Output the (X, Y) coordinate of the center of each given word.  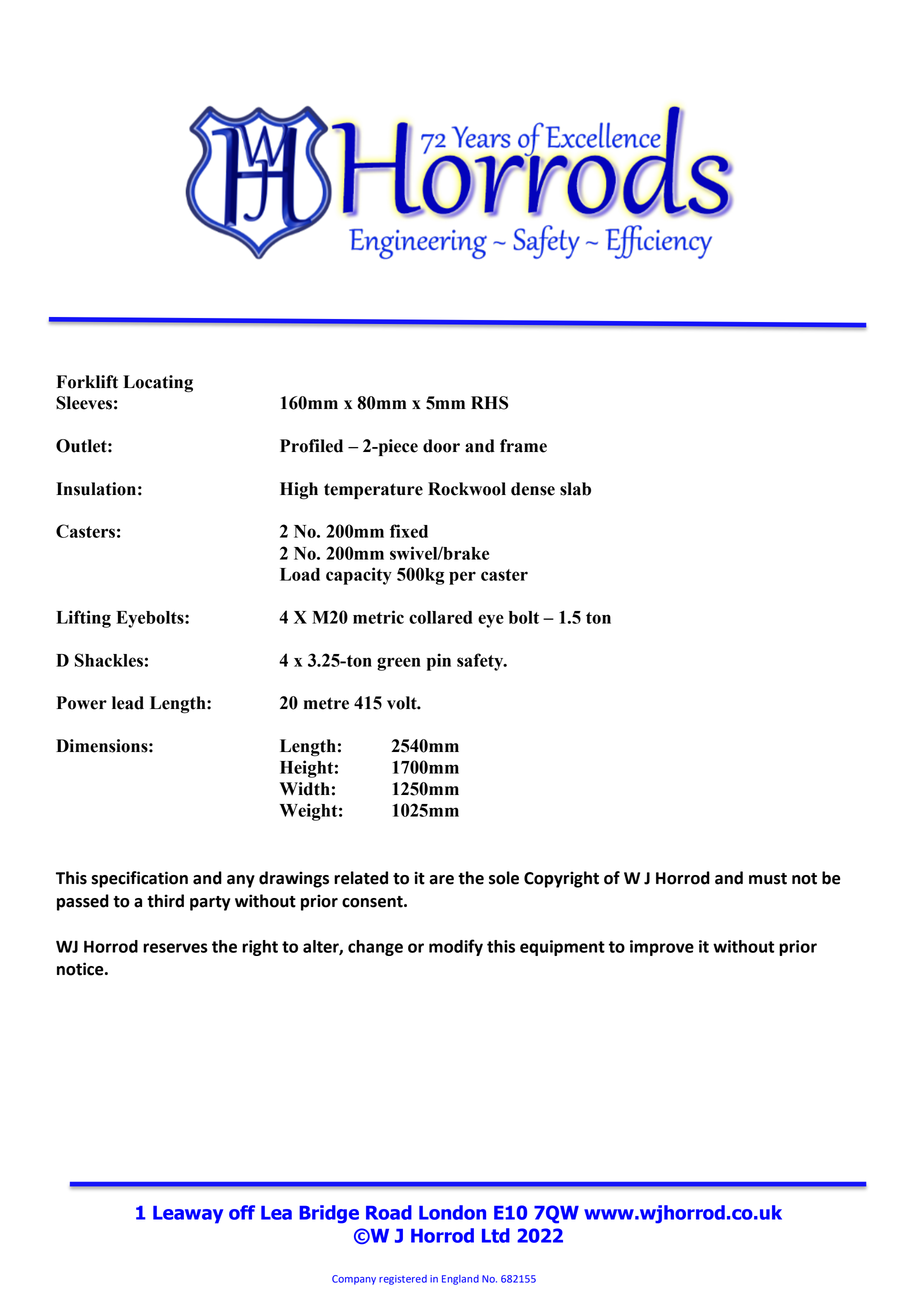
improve (662, 948)
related (361, 878)
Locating (158, 384)
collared (440, 617)
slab (575, 489)
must (768, 879)
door (441, 446)
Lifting (83, 619)
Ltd (496, 1235)
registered (403, 1280)
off (242, 1212)
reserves (175, 948)
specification (139, 879)
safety (481, 662)
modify (456, 947)
